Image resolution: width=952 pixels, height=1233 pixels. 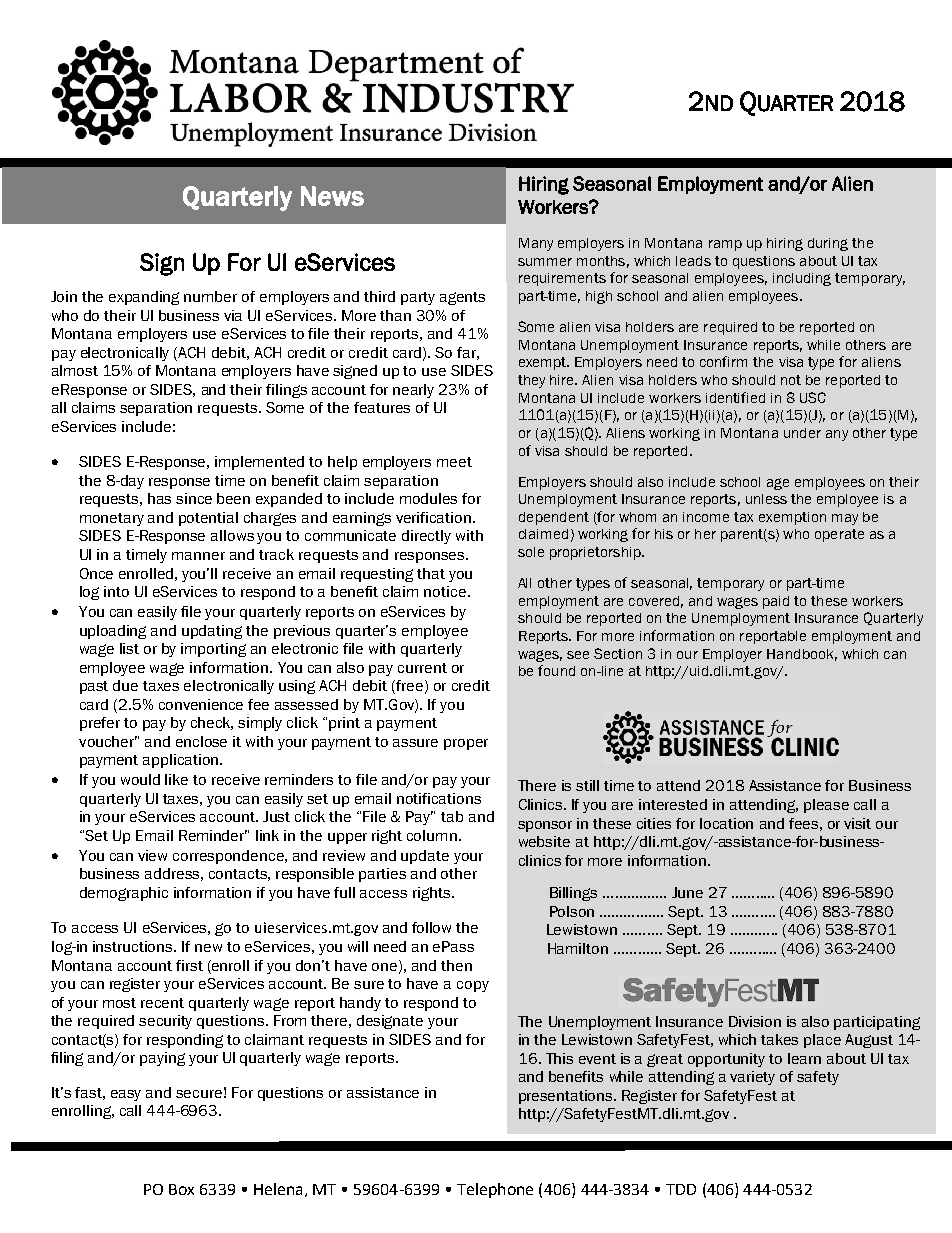 What do you see at coordinates (755, 1021) in the page?
I see `Division` at bounding box center [755, 1021].
